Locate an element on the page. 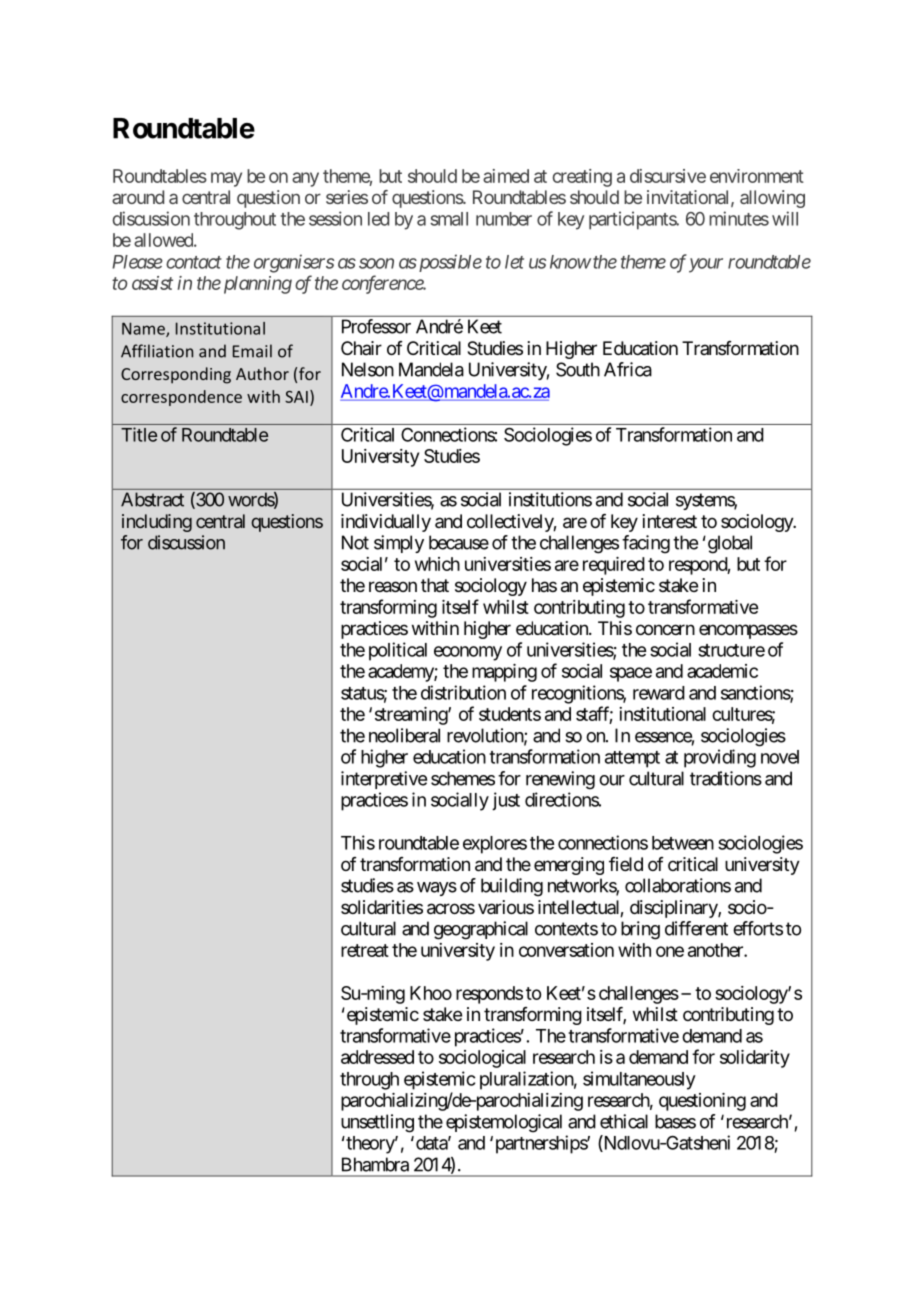 The image size is (924, 1308). economy is located at coordinates (468, 653).
